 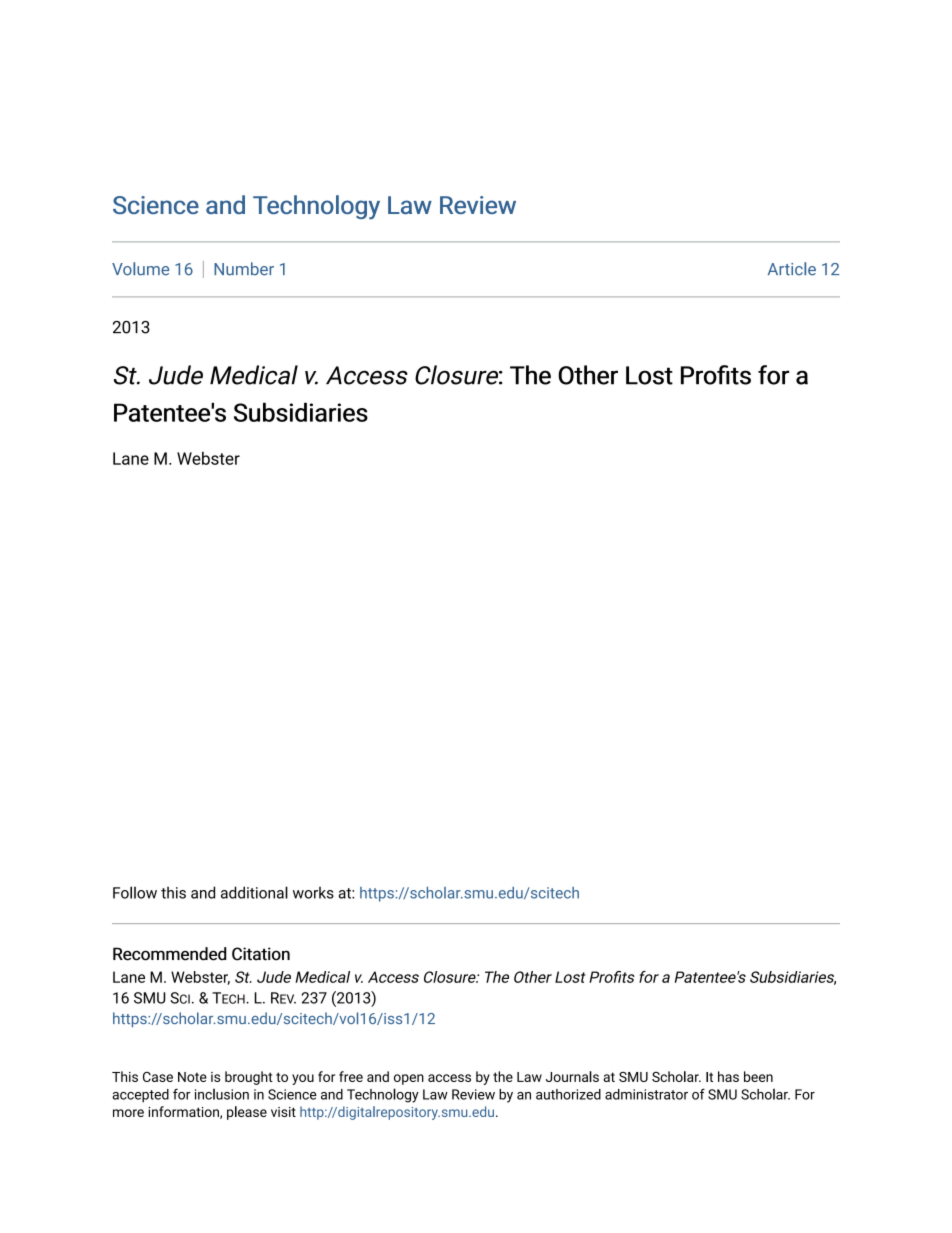 What do you see at coordinates (140, 269) in the document?
I see `Volume` at bounding box center [140, 269].
